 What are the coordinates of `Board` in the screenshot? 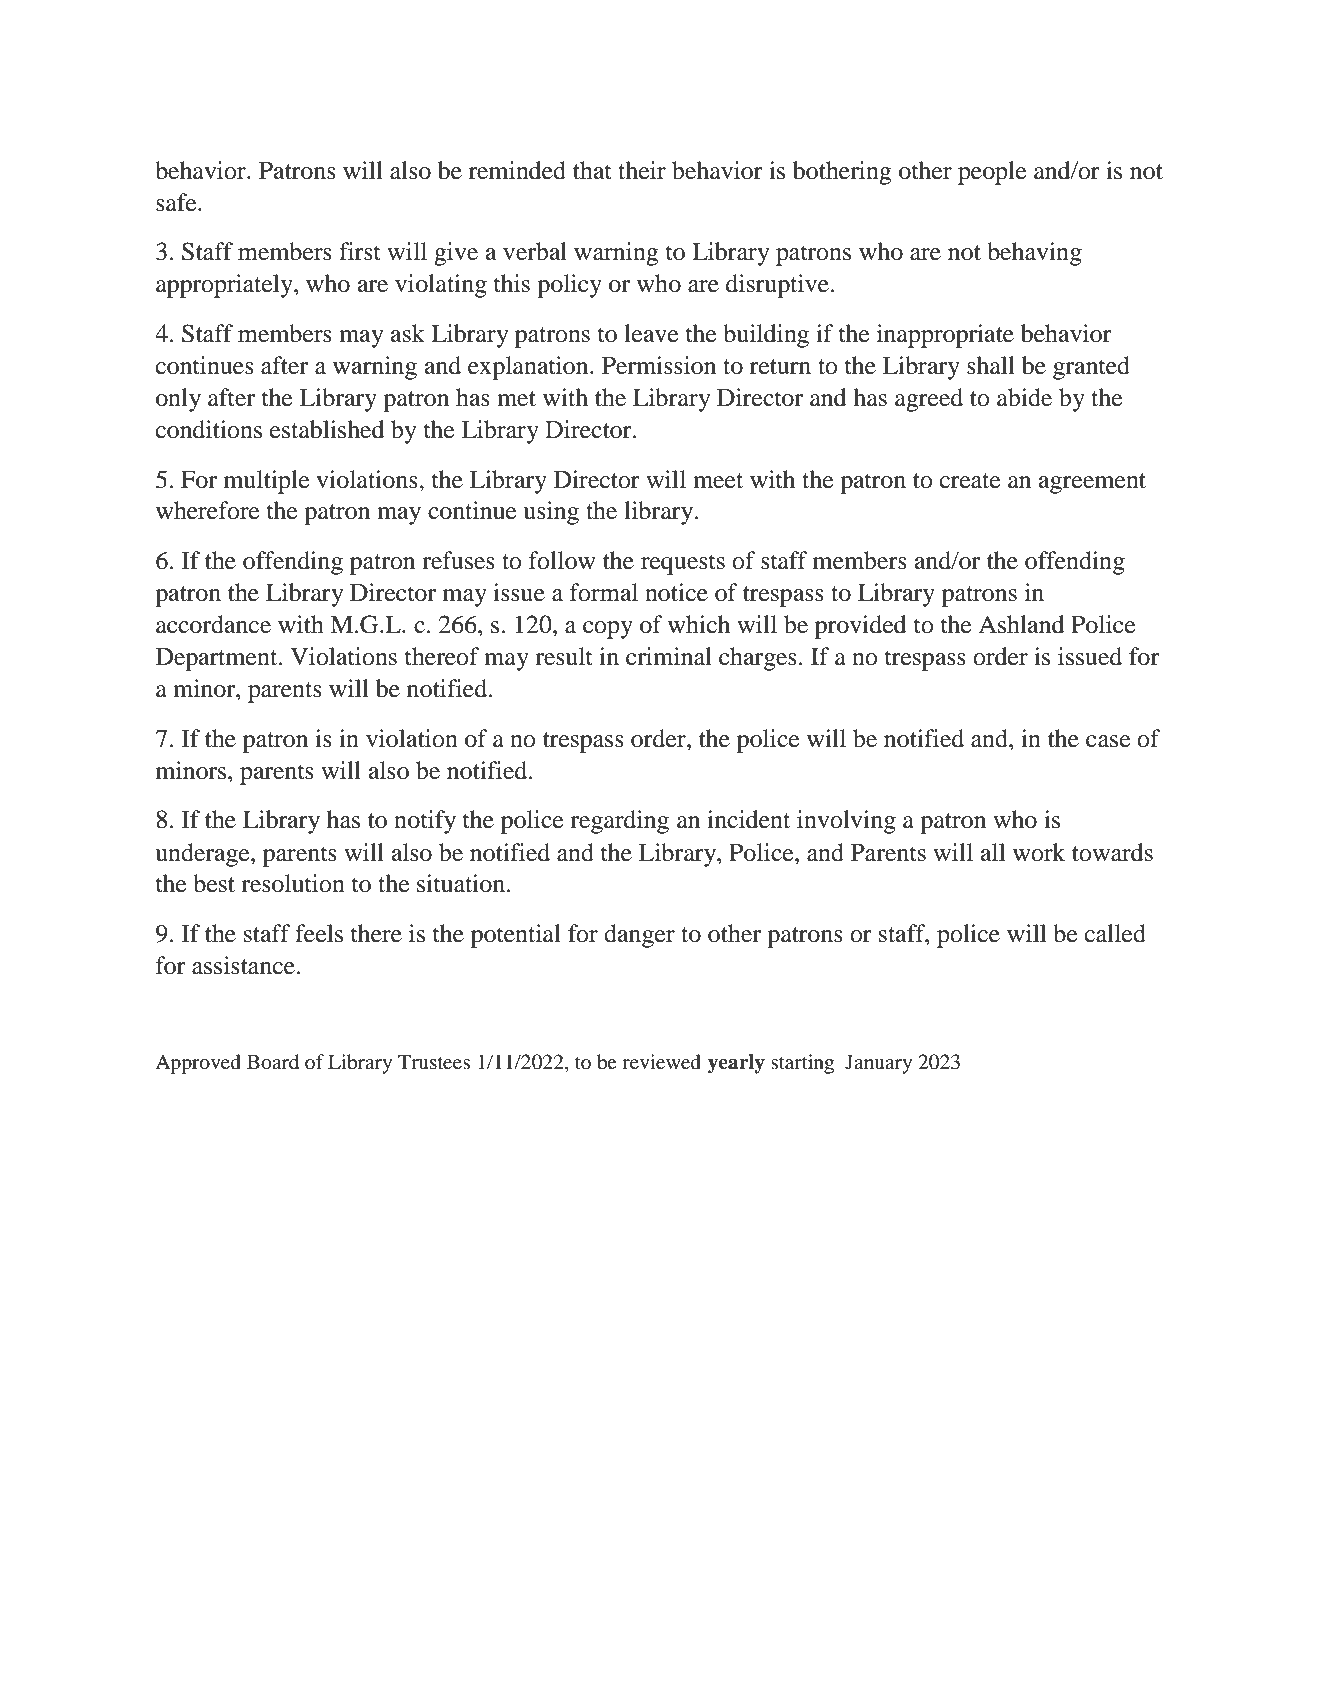 It's located at (273, 1062).
